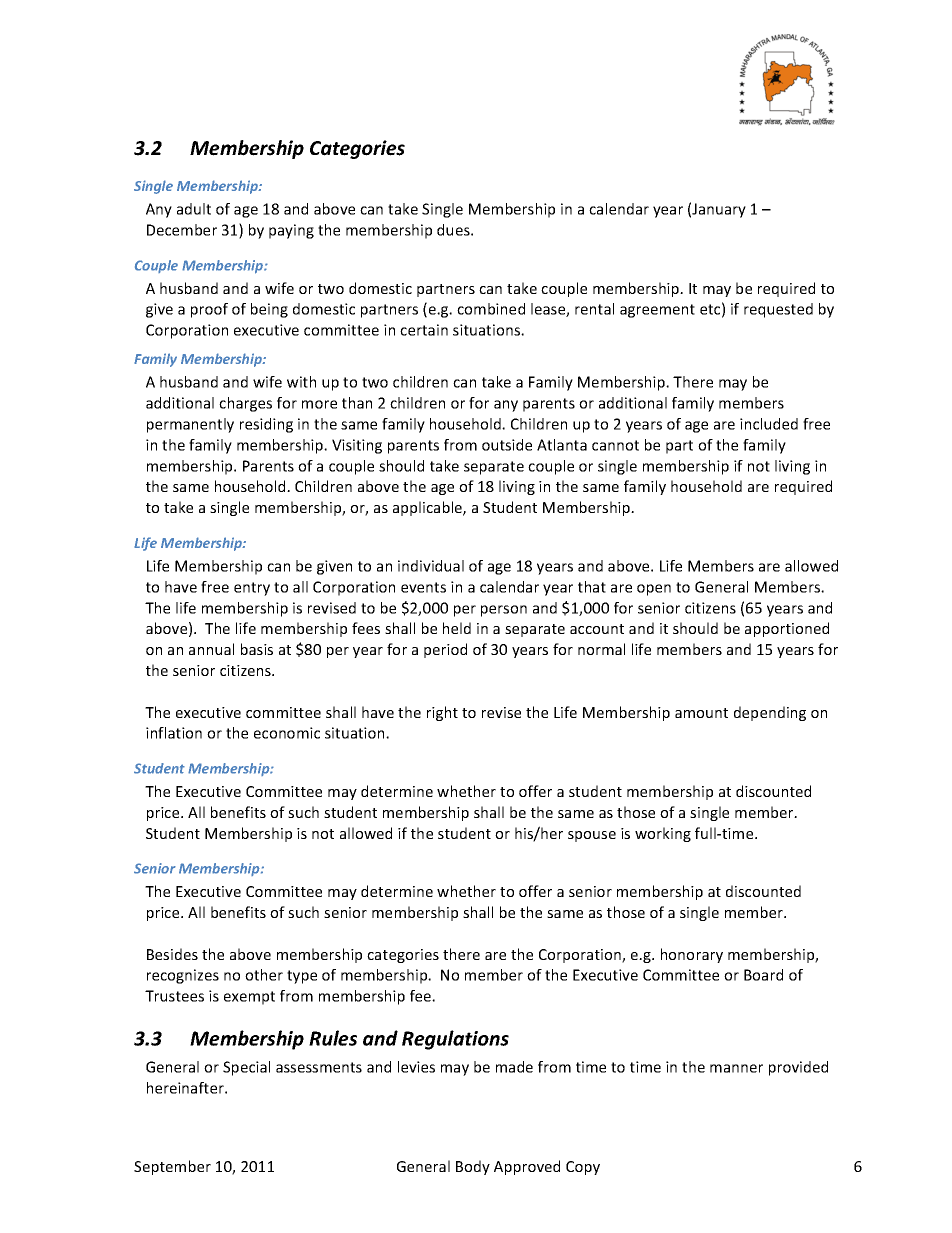 This screenshot has height=1233, width=952. What do you see at coordinates (654, 590) in the screenshot?
I see `open` at bounding box center [654, 590].
